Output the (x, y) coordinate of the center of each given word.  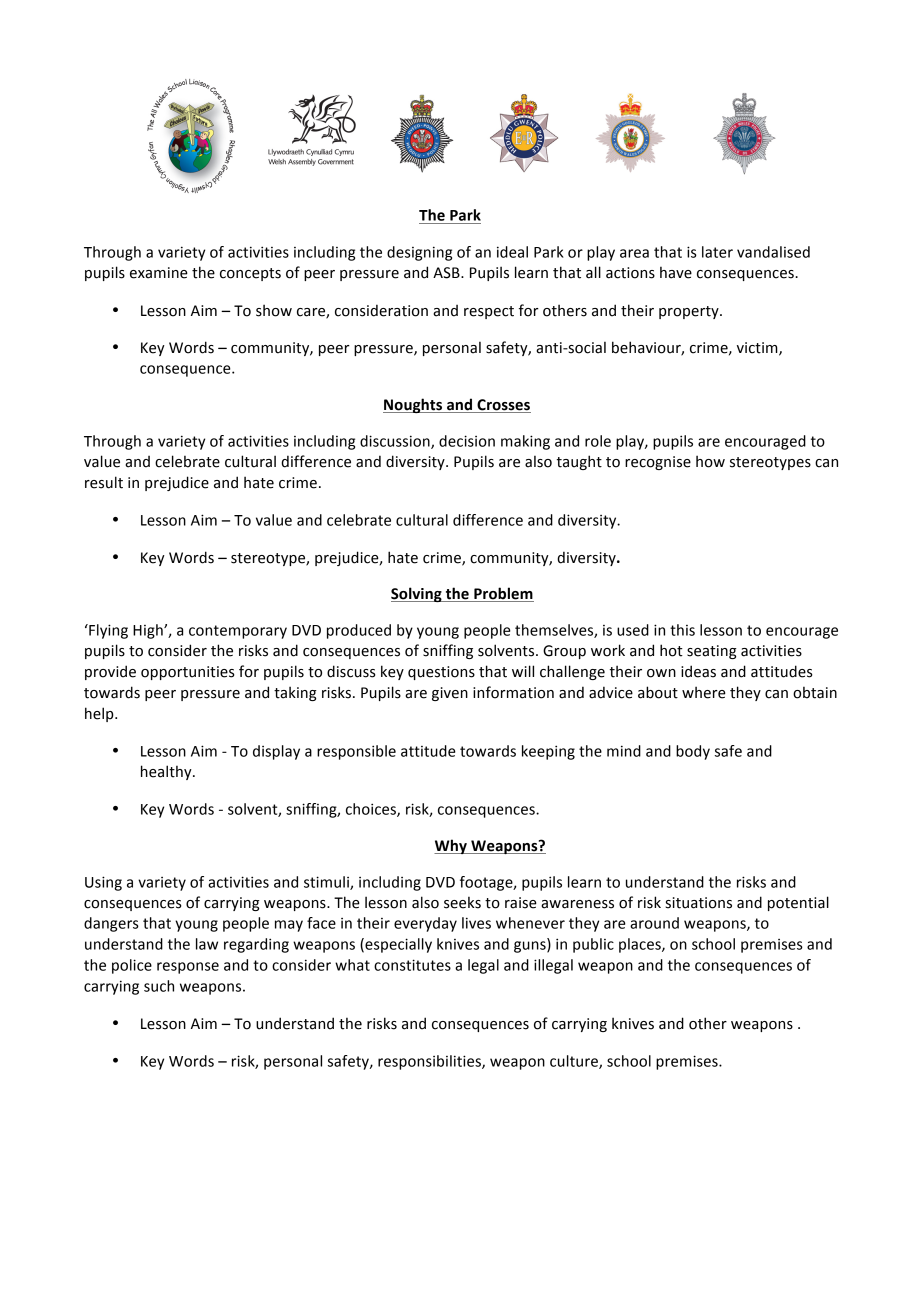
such (159, 986)
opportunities (188, 673)
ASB (447, 273)
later (717, 252)
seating (712, 652)
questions (441, 673)
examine (159, 273)
